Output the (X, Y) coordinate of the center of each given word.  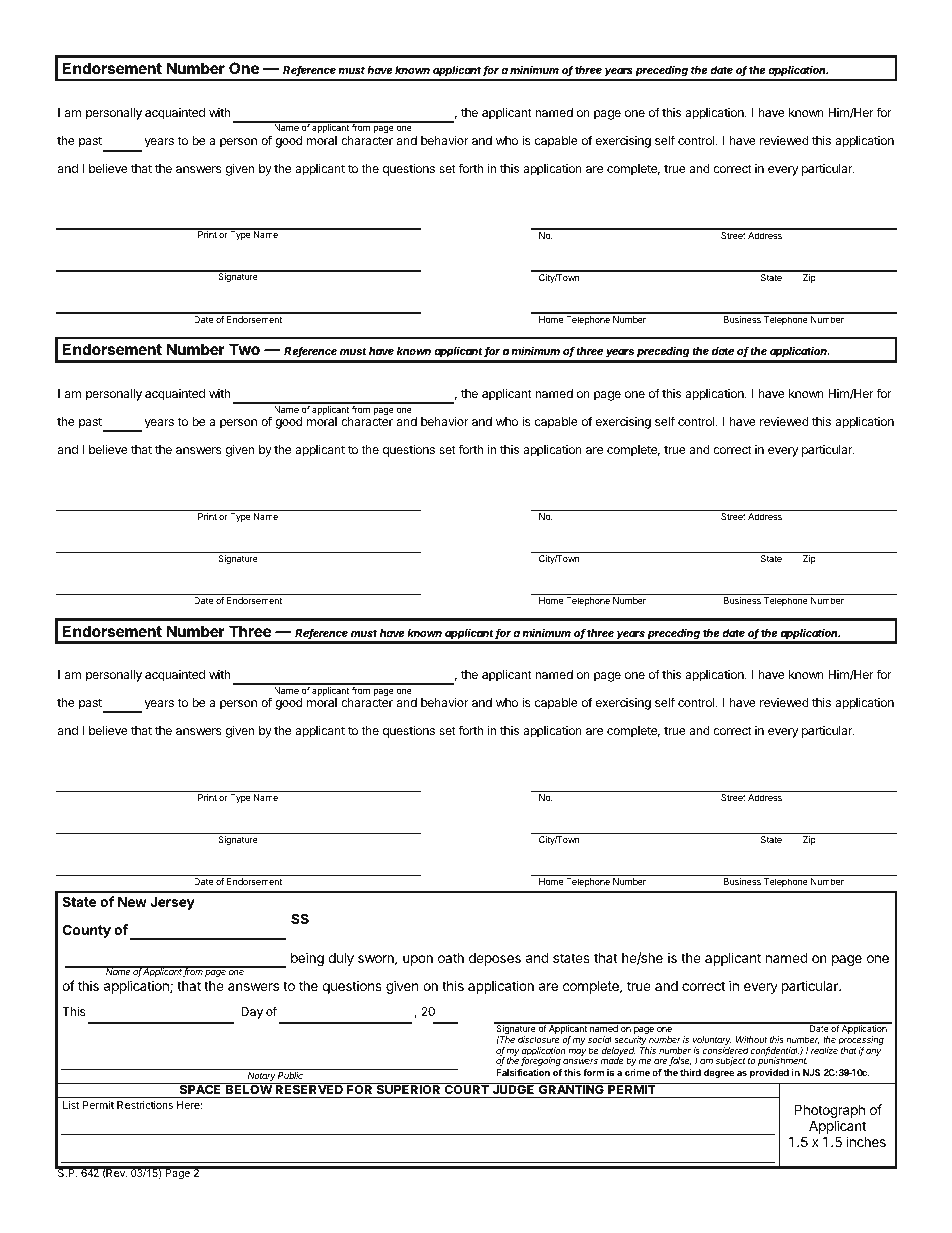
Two (244, 349)
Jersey (172, 903)
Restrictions (145, 1105)
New (132, 901)
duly (341, 959)
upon (418, 960)
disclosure (539, 1039)
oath (451, 958)
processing (861, 1042)
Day (252, 1013)
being (307, 959)
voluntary (712, 1042)
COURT (467, 1090)
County (86, 931)
